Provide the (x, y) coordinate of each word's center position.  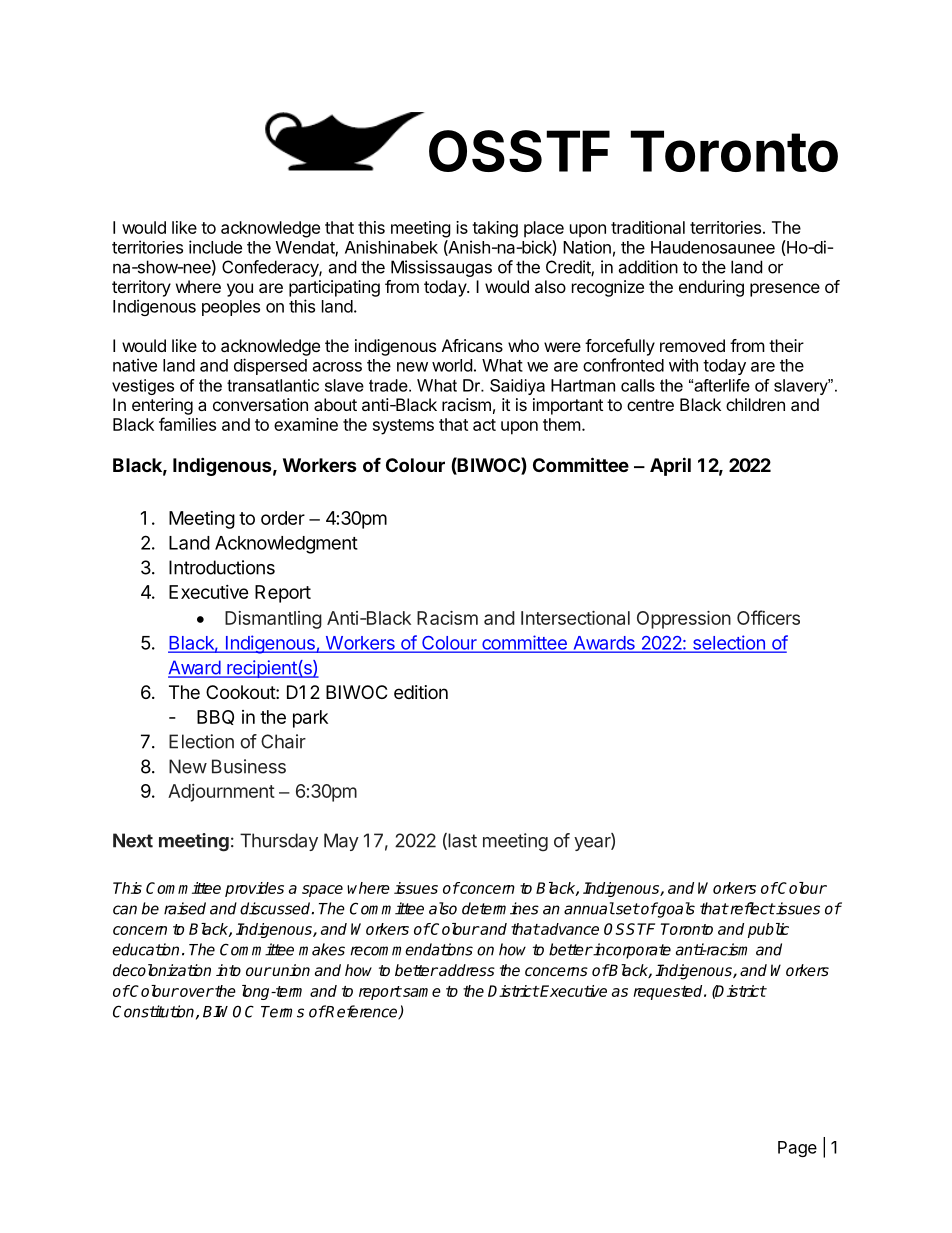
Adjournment (221, 793)
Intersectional (575, 618)
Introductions (222, 567)
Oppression (684, 620)
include (215, 247)
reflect (751, 908)
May (341, 842)
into (228, 970)
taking (495, 229)
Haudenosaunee (713, 247)
